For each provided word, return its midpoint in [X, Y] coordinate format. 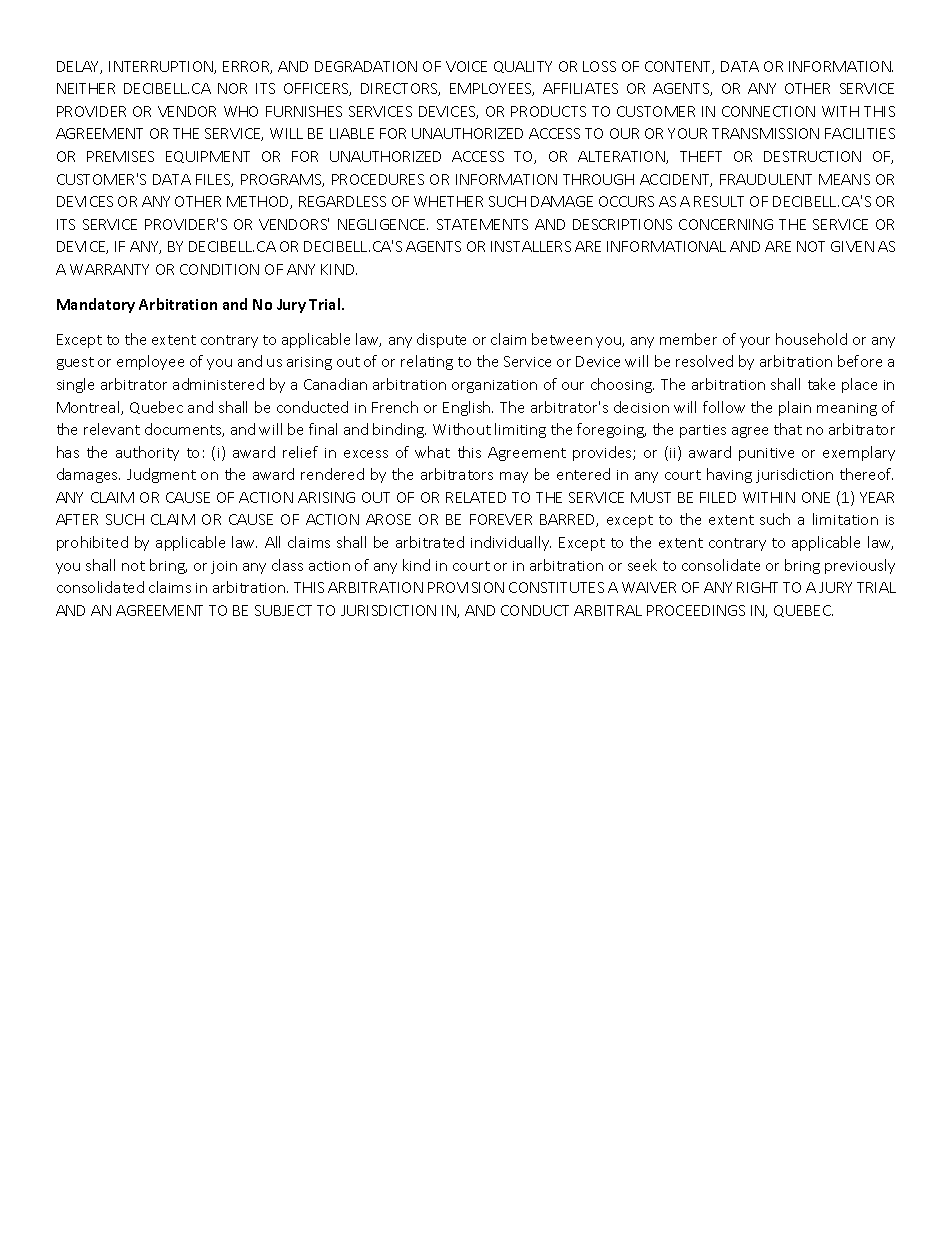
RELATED [476, 497]
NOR [232, 88]
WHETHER [448, 201]
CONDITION [219, 269]
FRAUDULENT [766, 179]
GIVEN [852, 246]
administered [218, 384]
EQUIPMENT [208, 157]
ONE [816, 497]
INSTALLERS [531, 246]
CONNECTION [768, 111]
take [821, 384]
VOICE [466, 66]
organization [494, 386]
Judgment [161, 475]
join [224, 567]
